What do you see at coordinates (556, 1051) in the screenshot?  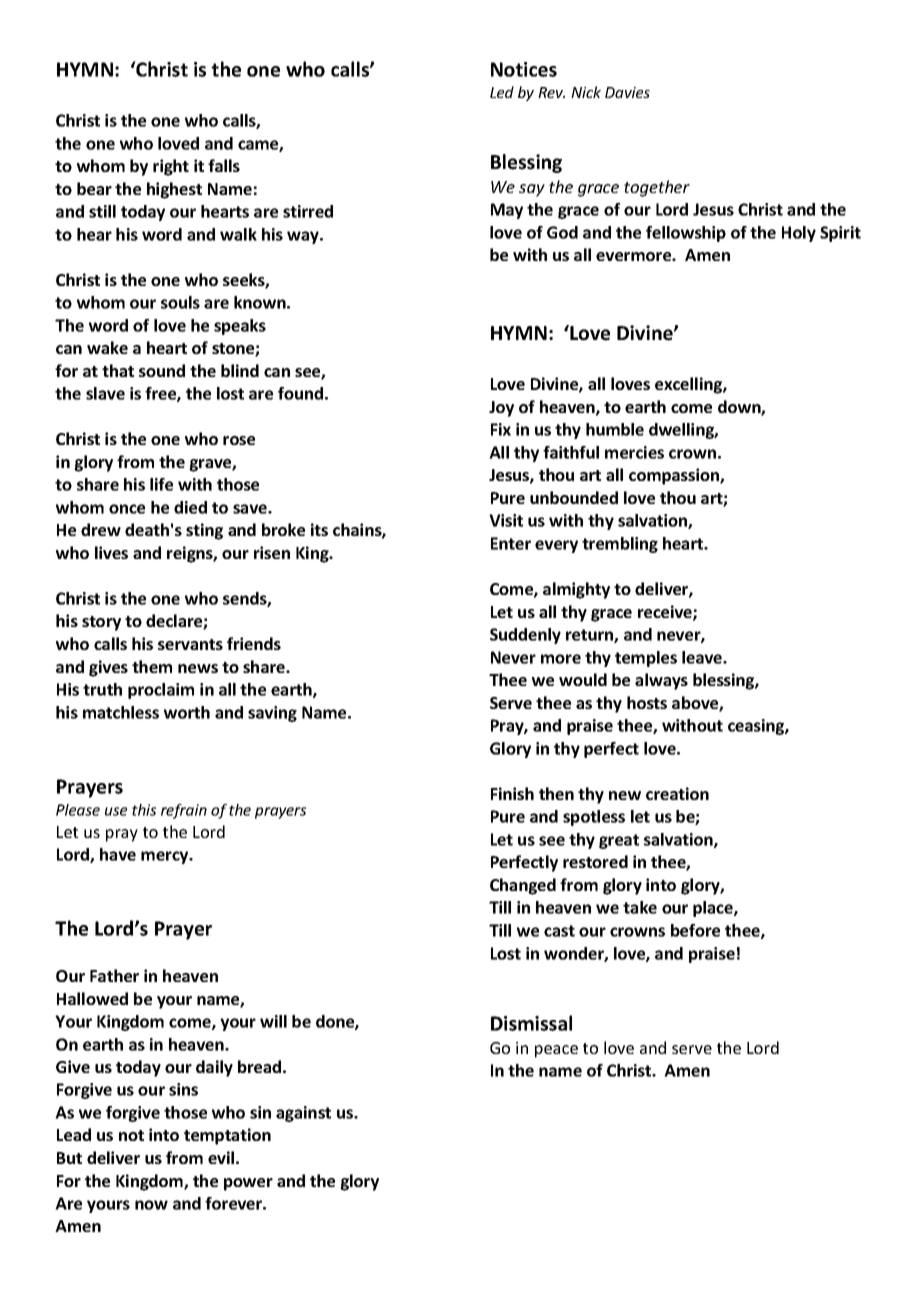 I see `peace` at bounding box center [556, 1051].
